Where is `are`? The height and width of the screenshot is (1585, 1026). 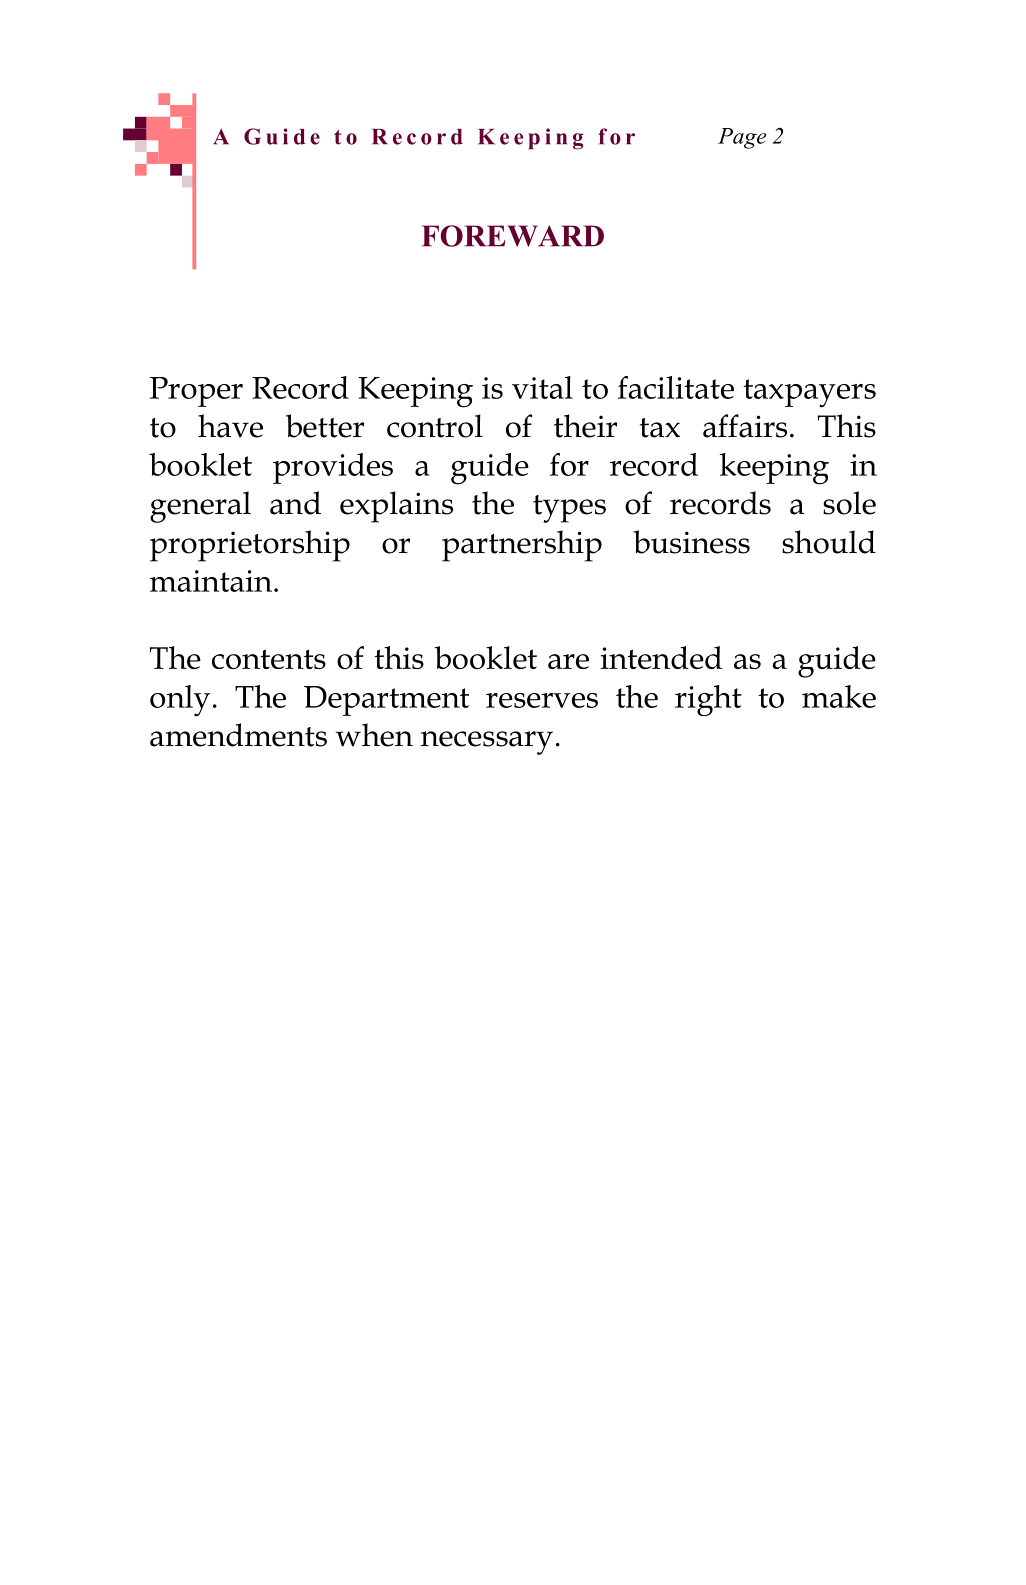 are is located at coordinates (568, 661).
